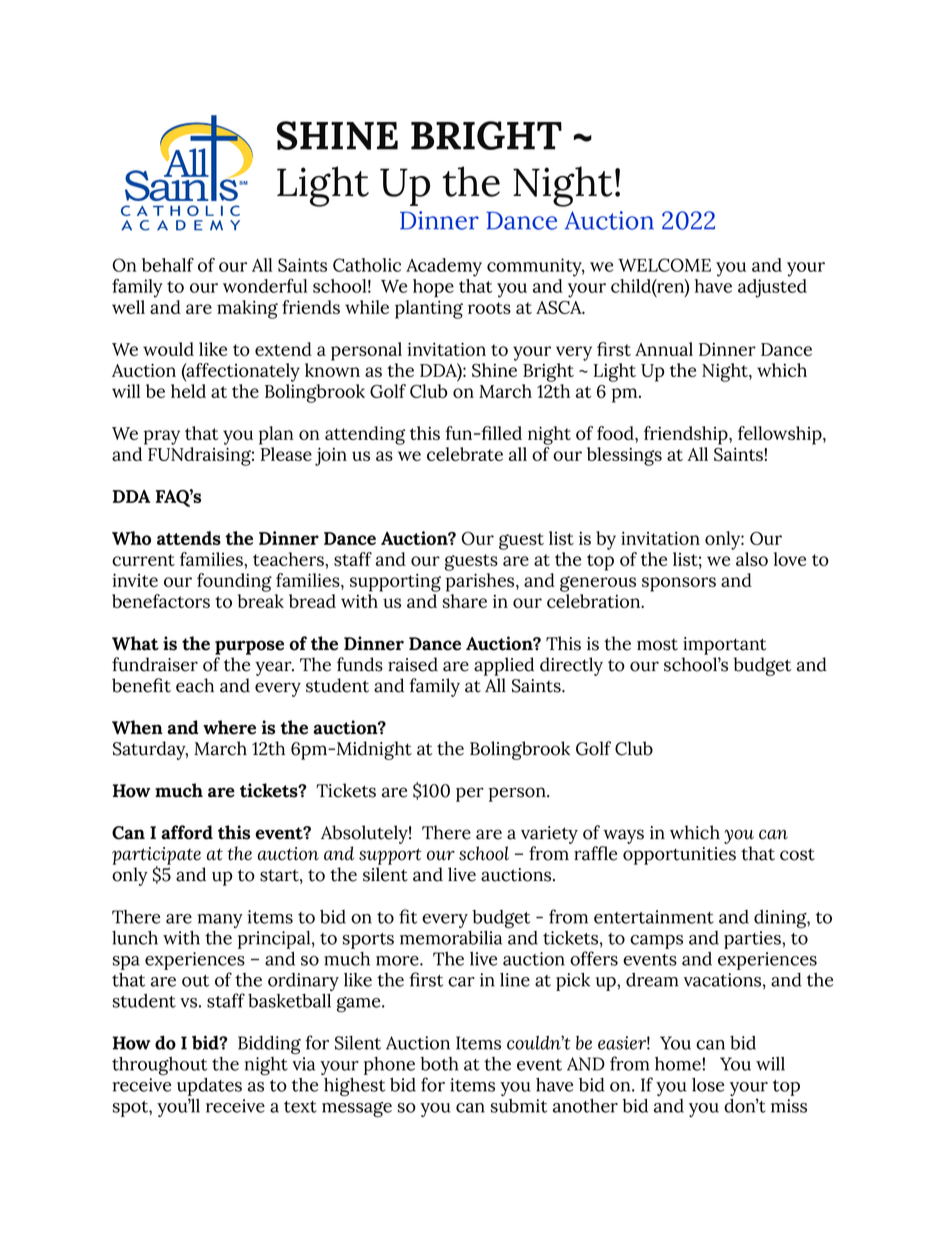 This screenshot has height=1233, width=952. Describe the element at coordinates (433, 288) in the screenshot. I see `hope` at that location.
